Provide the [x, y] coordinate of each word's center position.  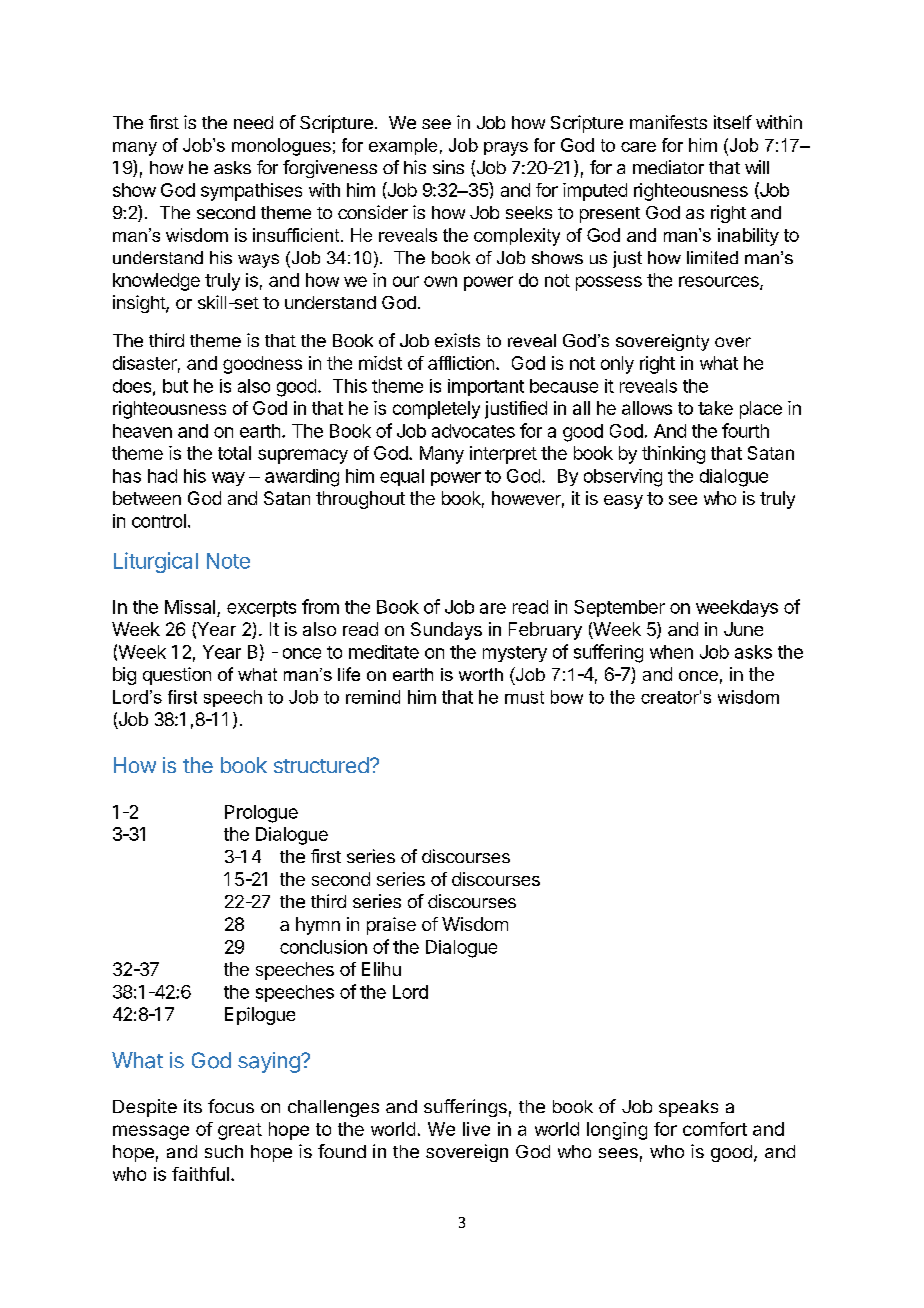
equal [402, 477]
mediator [668, 167]
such [224, 1151]
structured [321, 765]
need [253, 122]
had [162, 476]
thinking [673, 455]
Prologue [261, 814]
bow [567, 697]
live [476, 1129]
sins [448, 167]
